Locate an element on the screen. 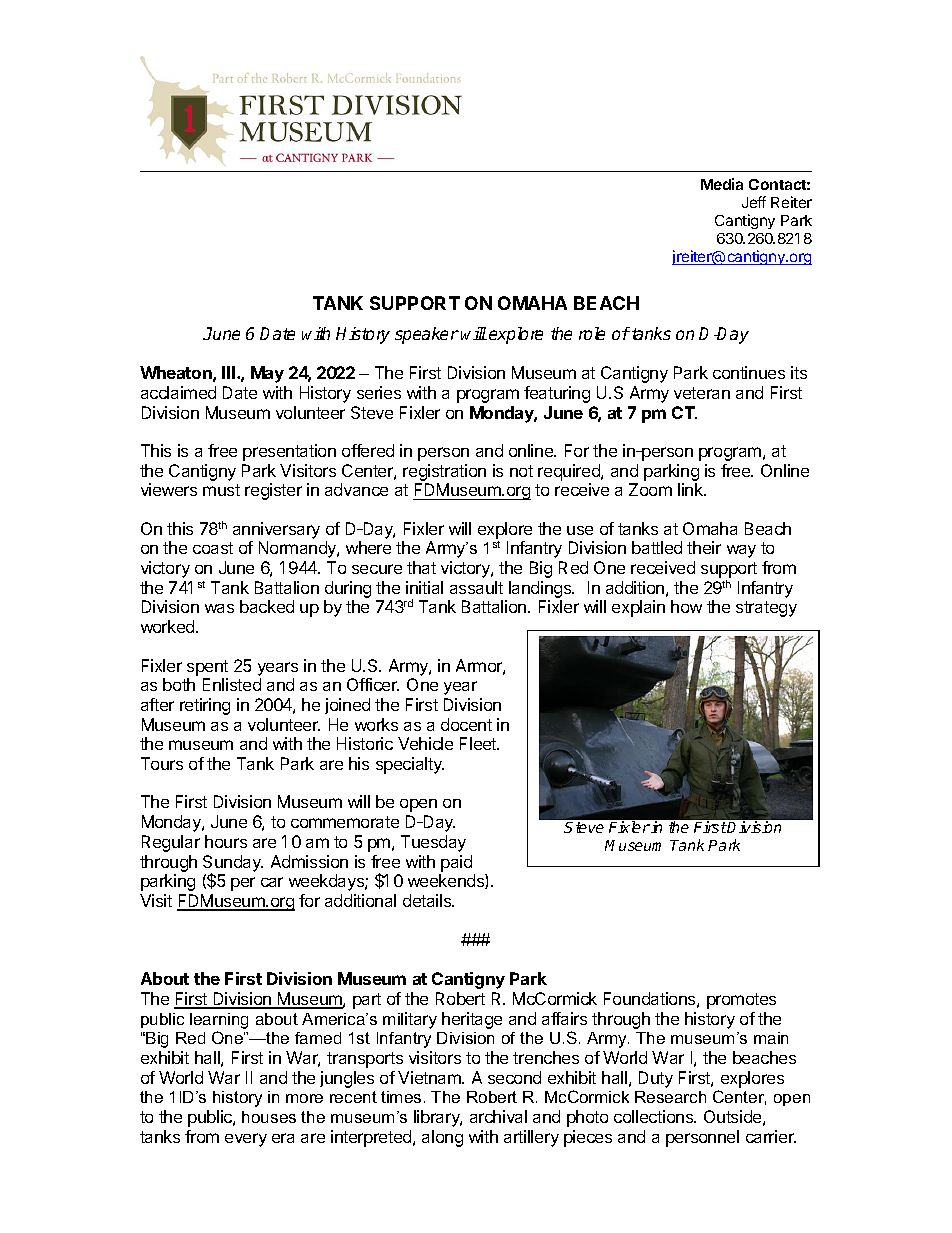  docent is located at coordinates (466, 724).
